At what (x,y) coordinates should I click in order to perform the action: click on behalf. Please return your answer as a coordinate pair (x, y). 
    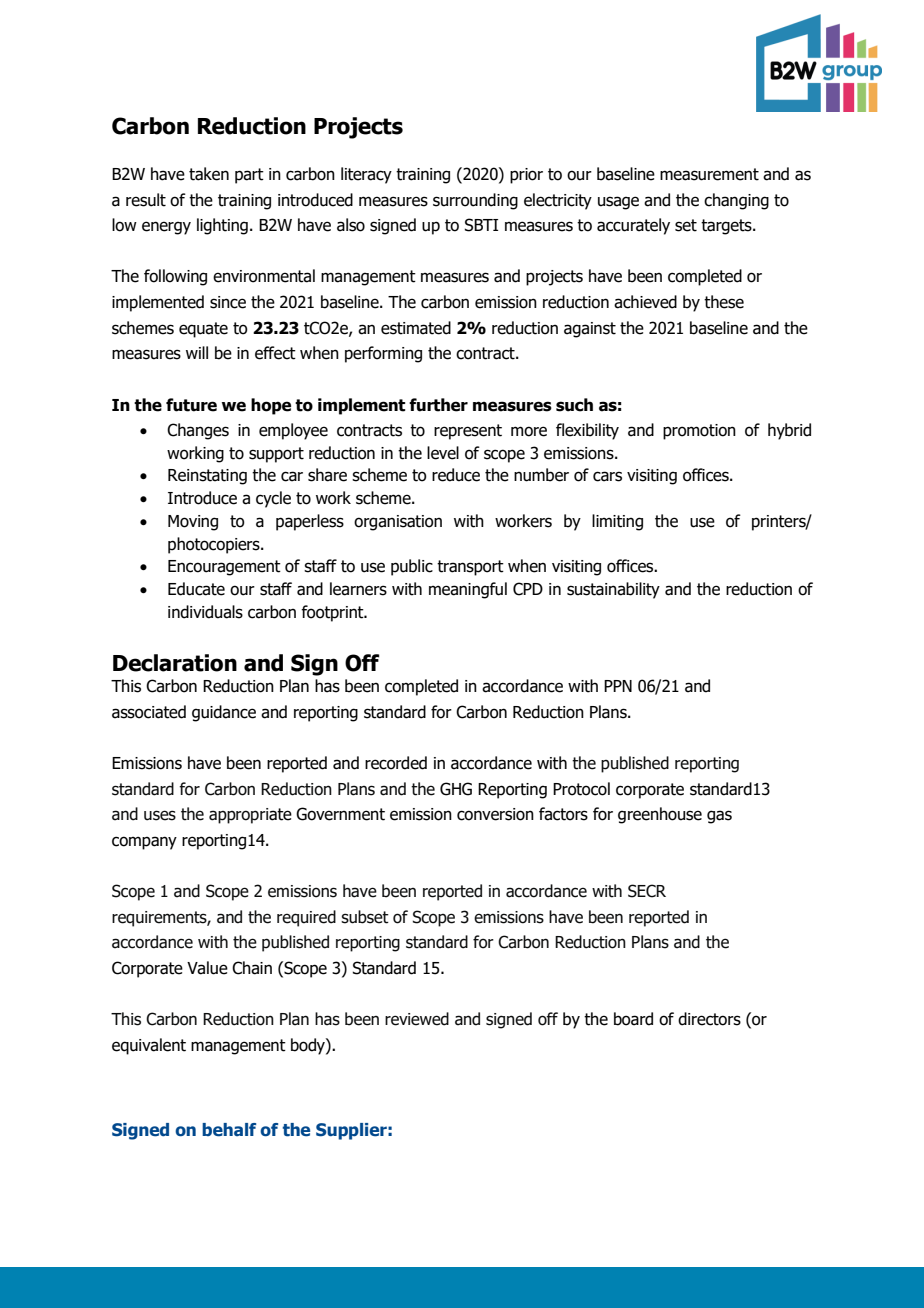
    Looking at the image, I should click on (229, 1130).
